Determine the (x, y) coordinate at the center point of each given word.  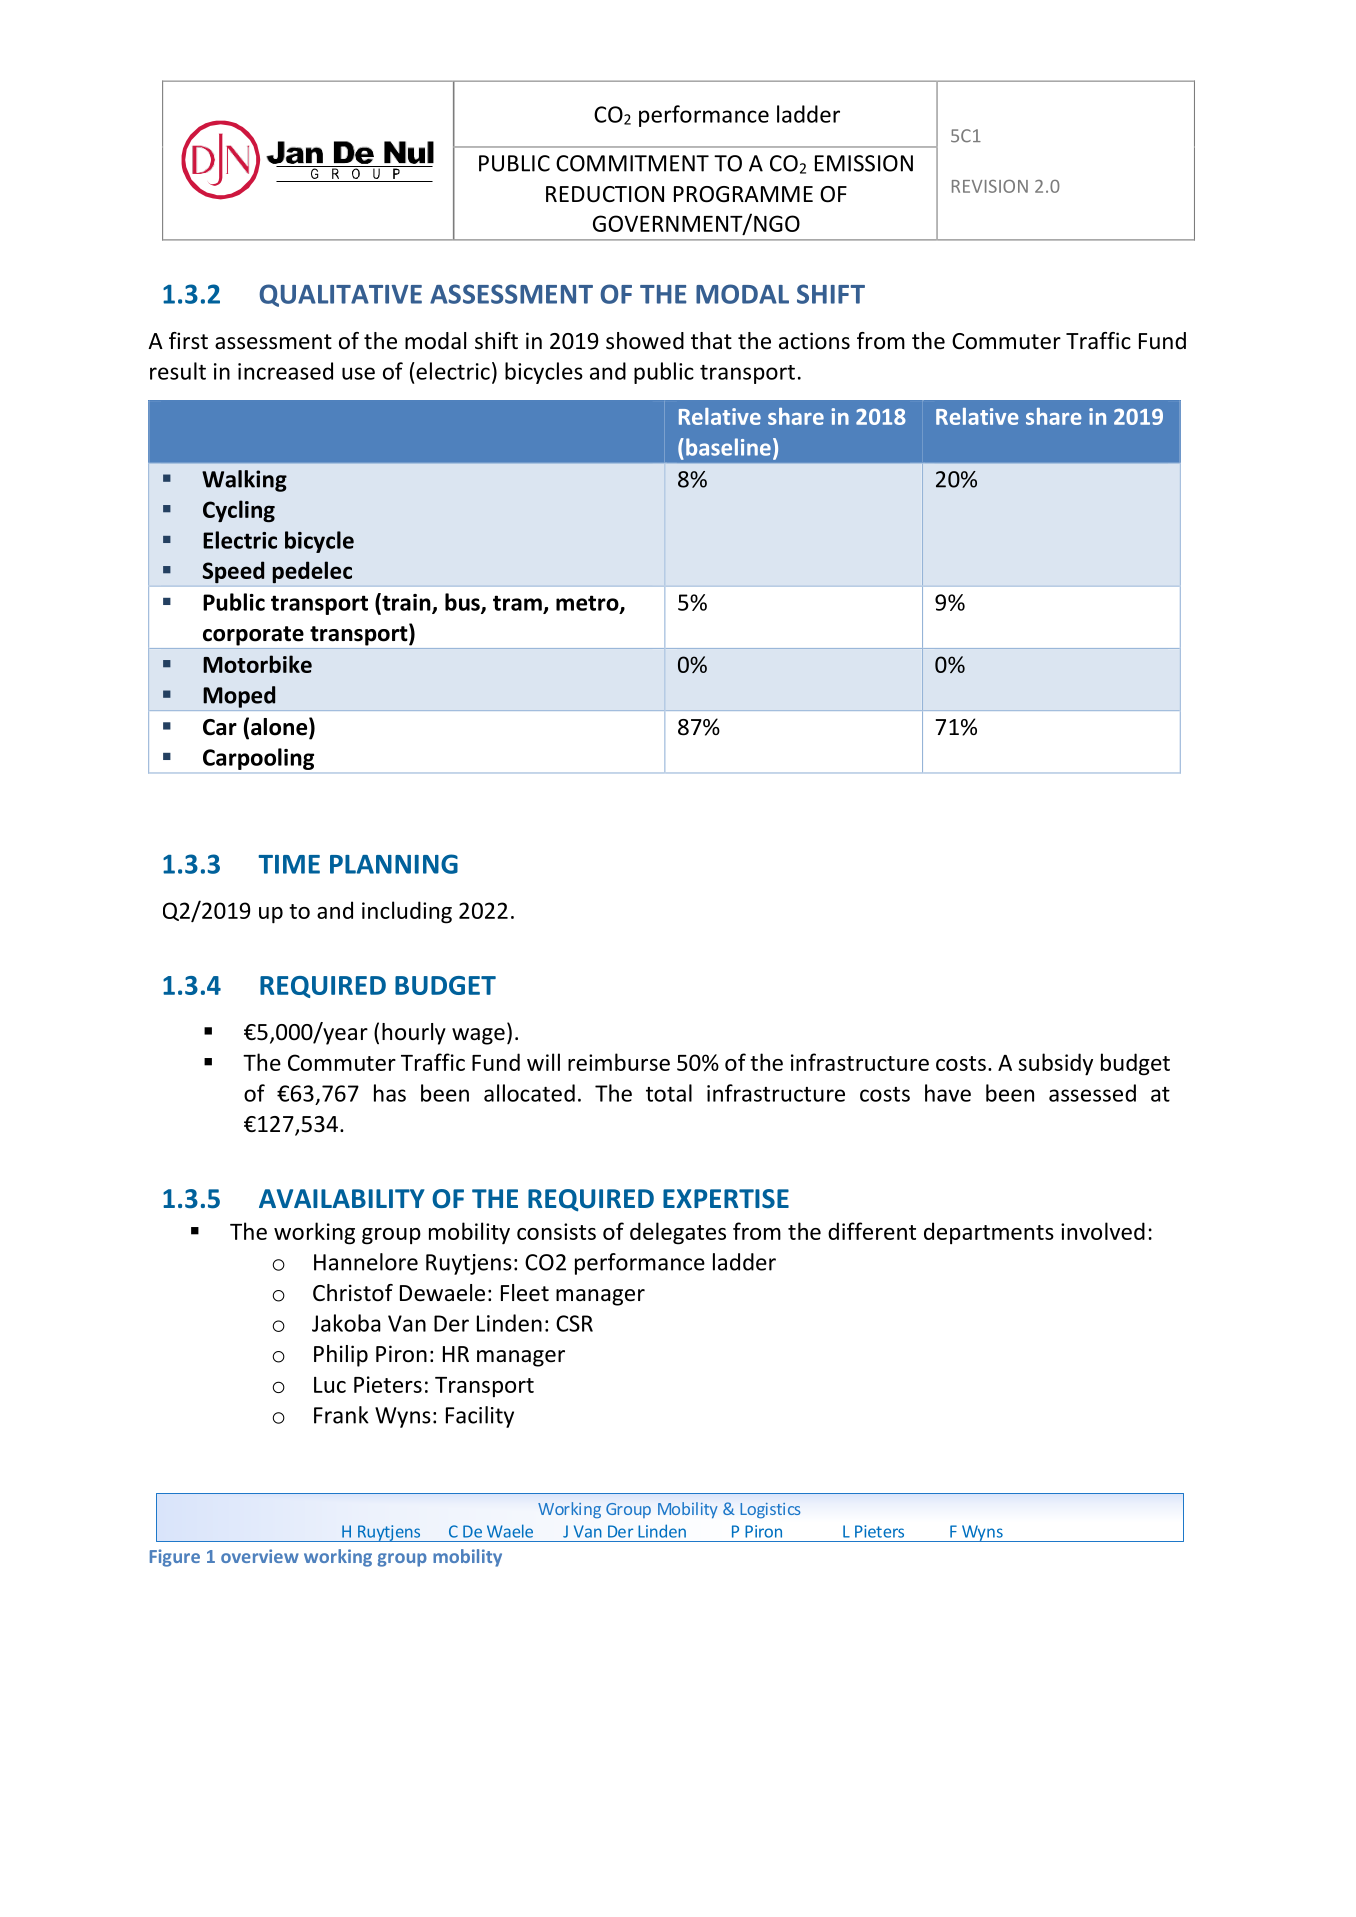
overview (260, 1556)
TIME (289, 864)
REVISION (990, 186)
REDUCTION (605, 194)
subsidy (1055, 1064)
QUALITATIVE (340, 295)
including (407, 912)
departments (989, 1233)
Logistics (770, 1510)
